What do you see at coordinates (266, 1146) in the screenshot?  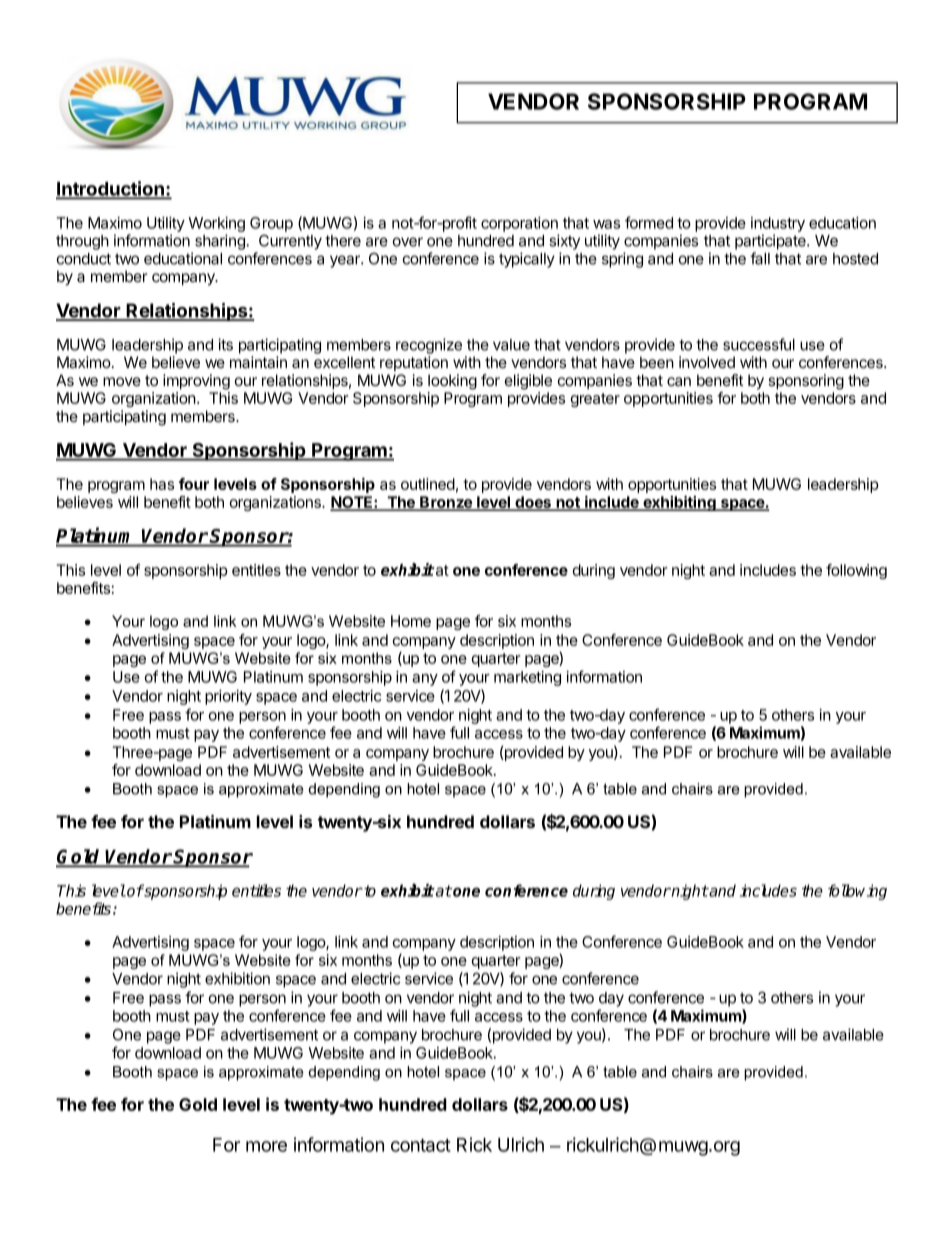 I see `more` at bounding box center [266, 1146].
